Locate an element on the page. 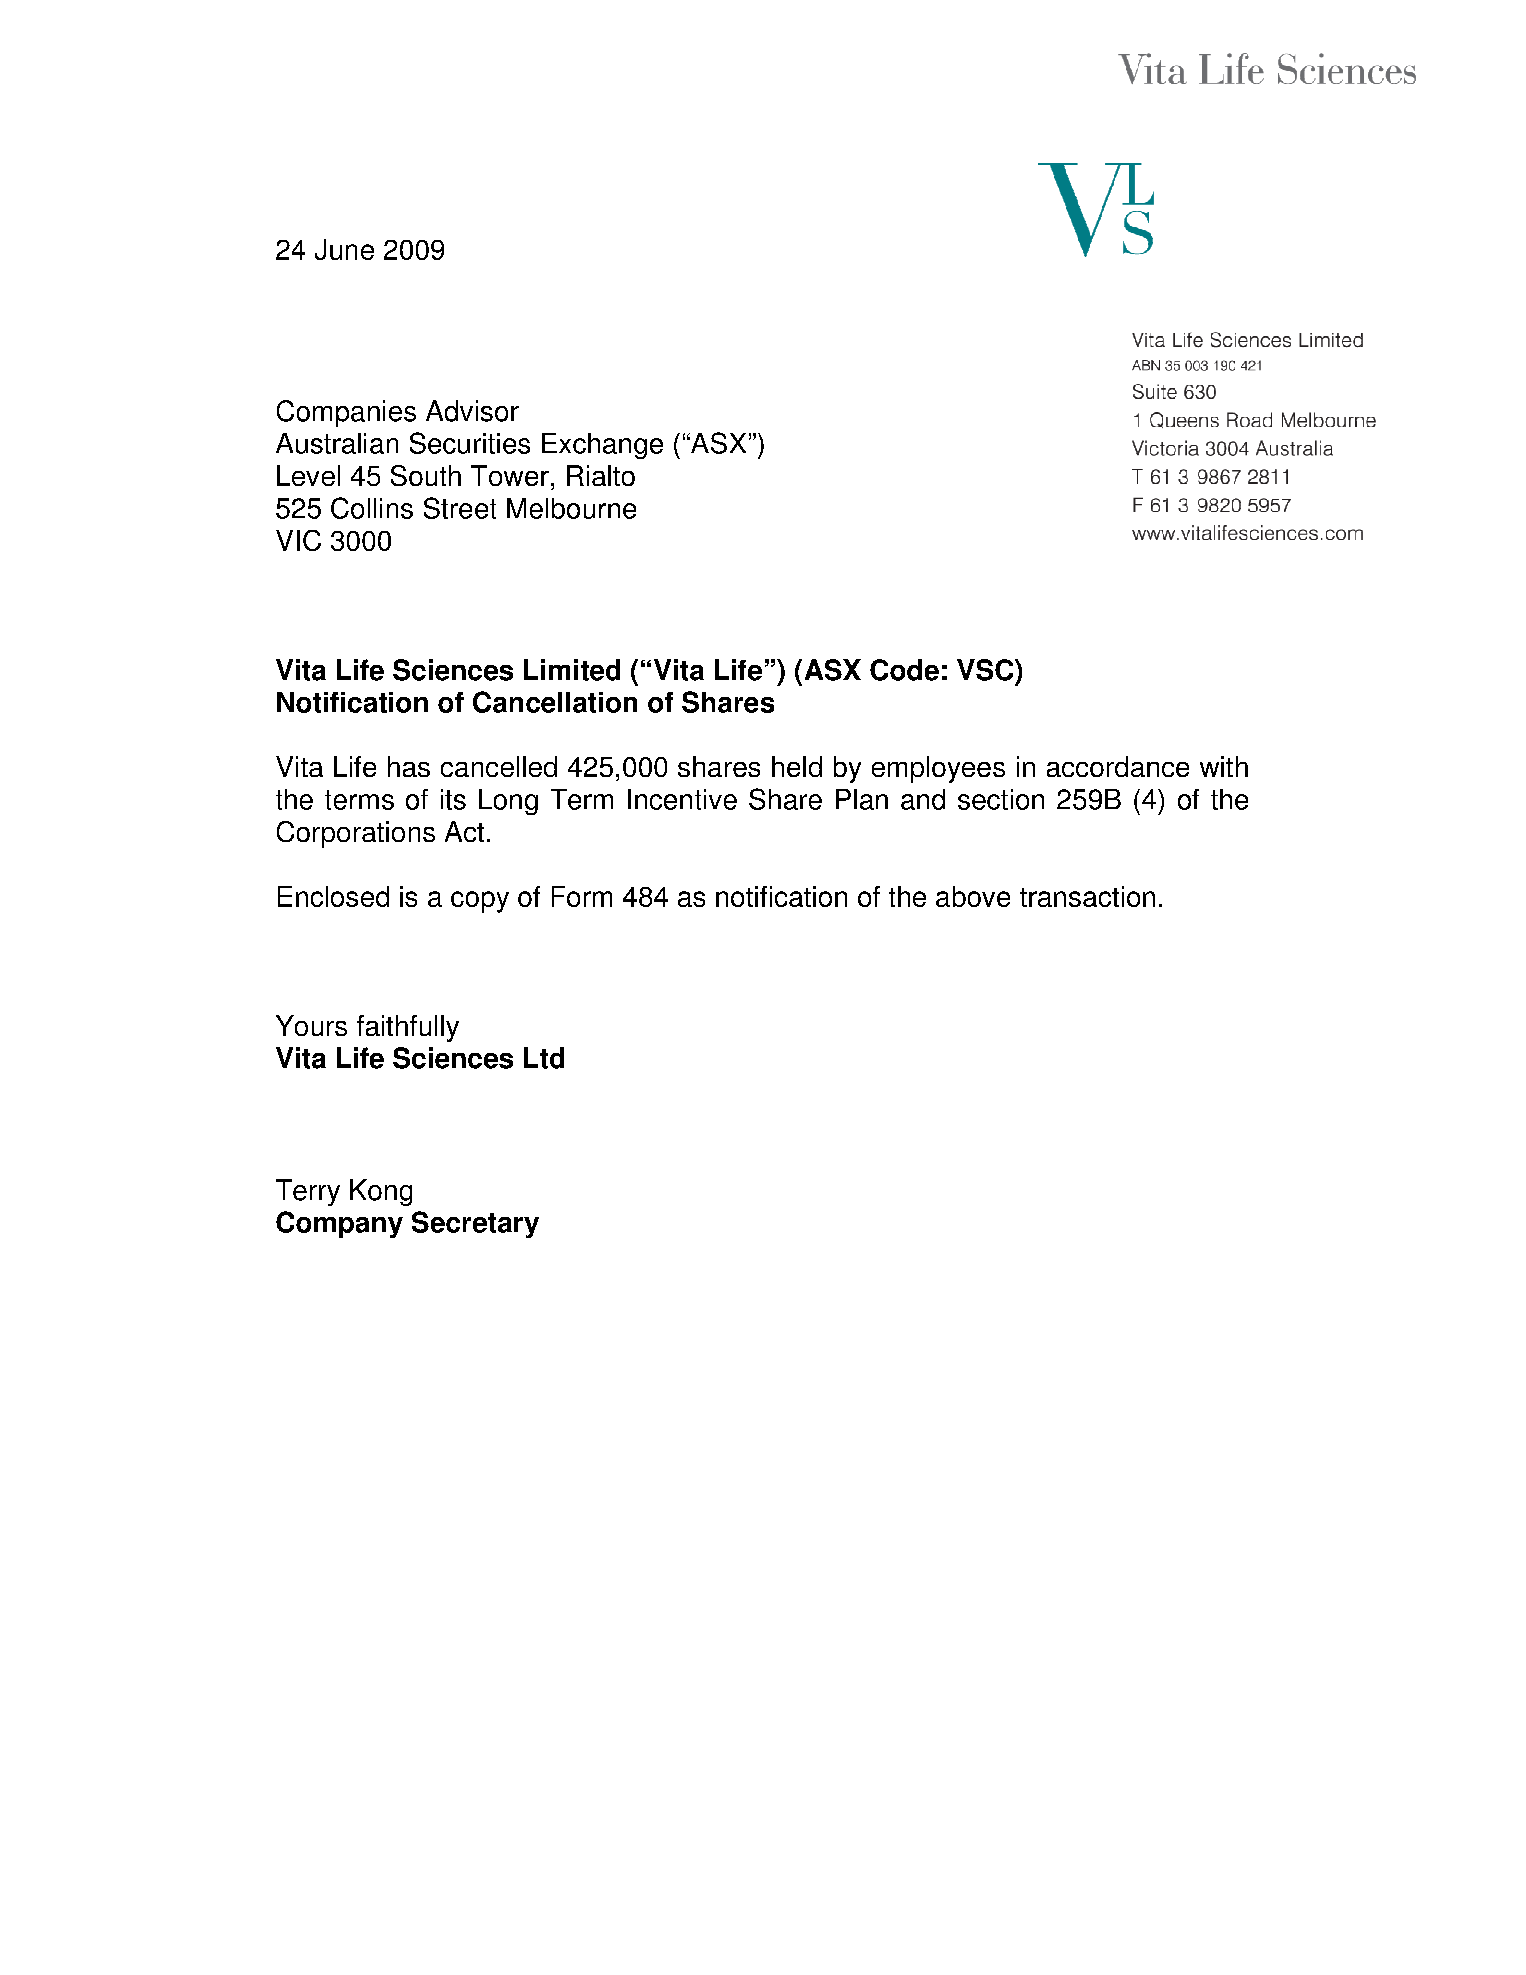 This document has width=1526, height=1975. VIC is located at coordinates (298, 540).
